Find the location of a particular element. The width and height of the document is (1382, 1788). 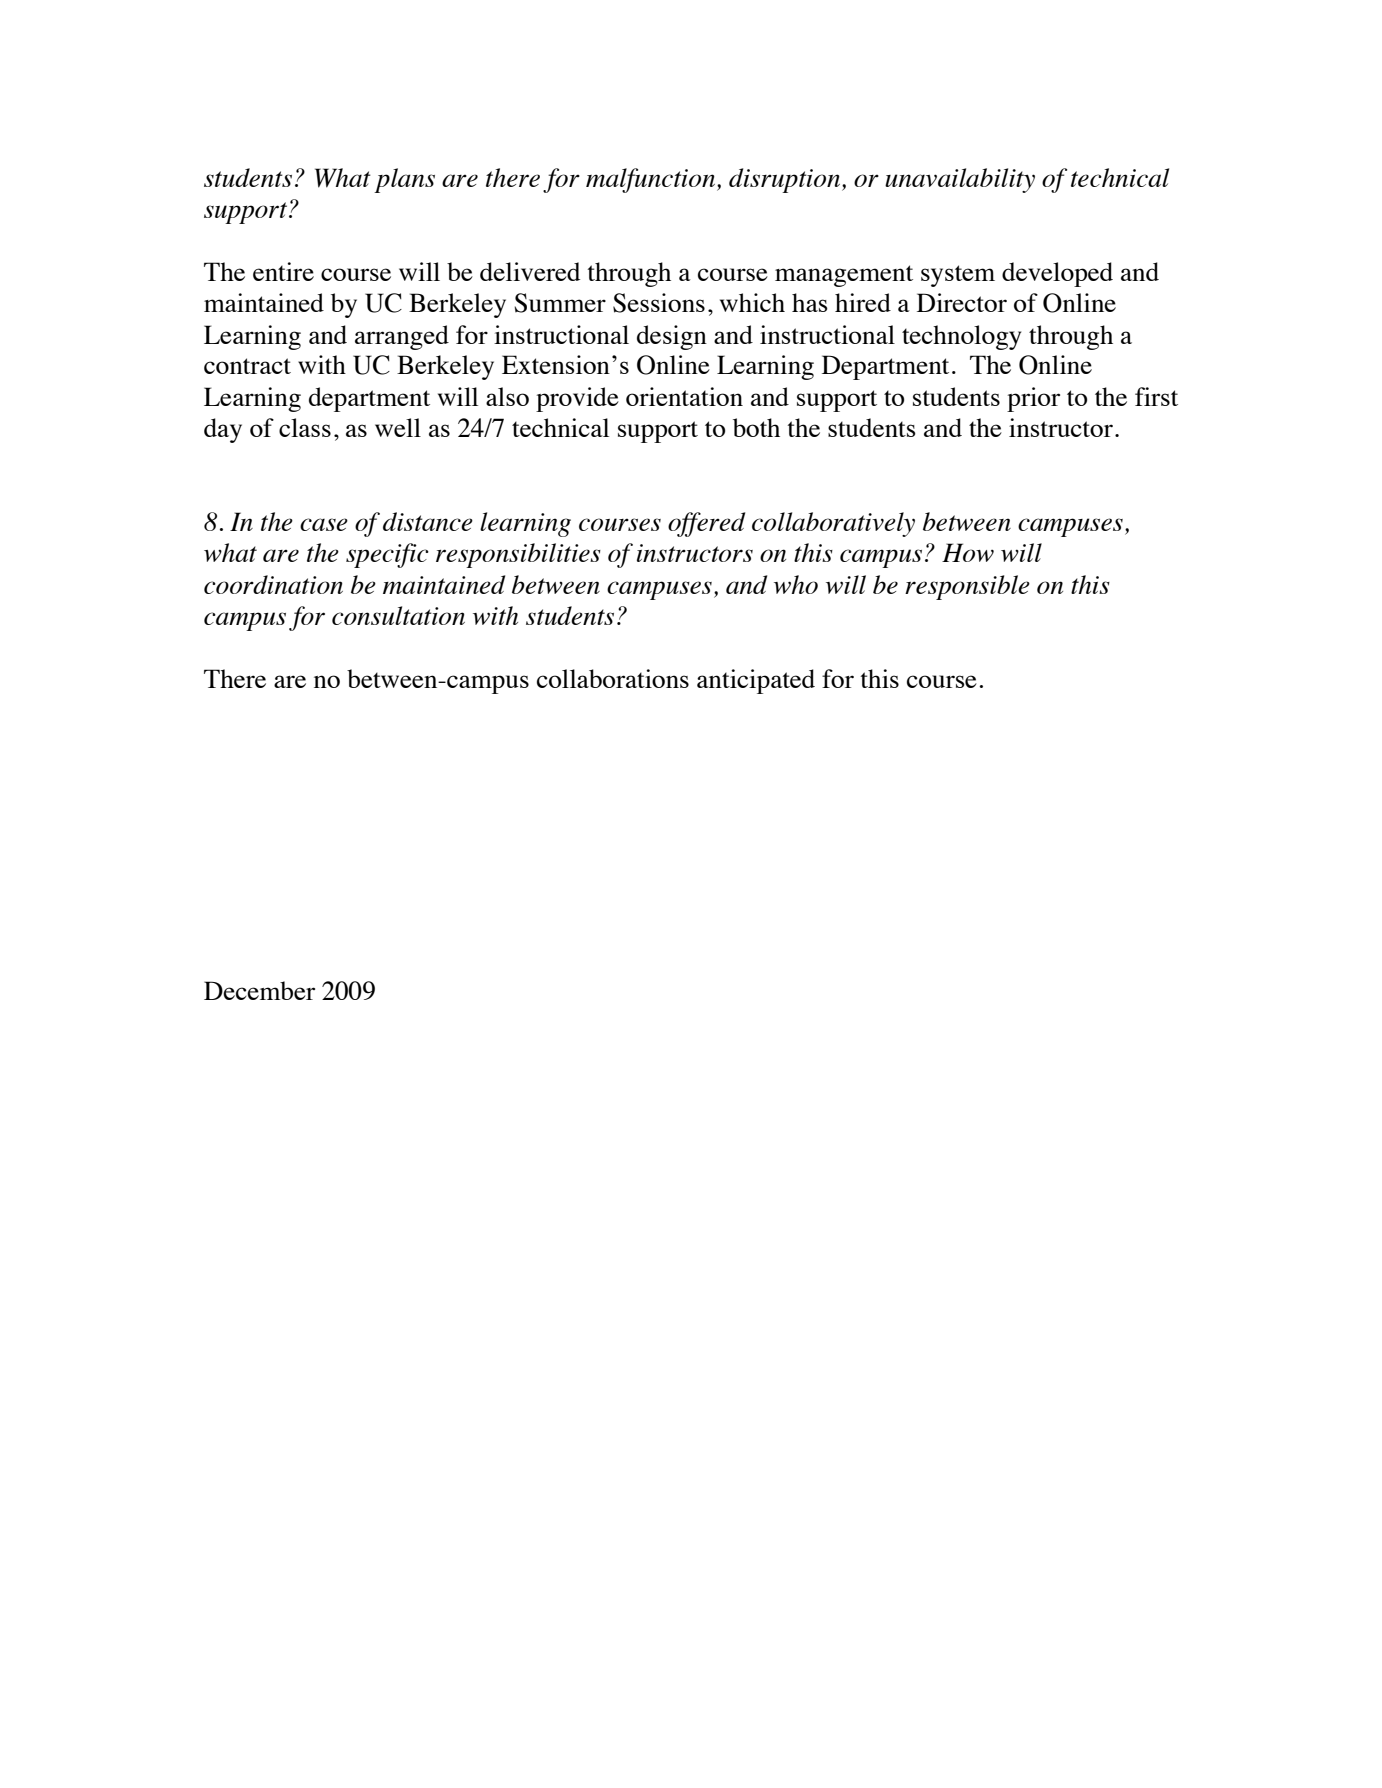

unavailability is located at coordinates (960, 180).
